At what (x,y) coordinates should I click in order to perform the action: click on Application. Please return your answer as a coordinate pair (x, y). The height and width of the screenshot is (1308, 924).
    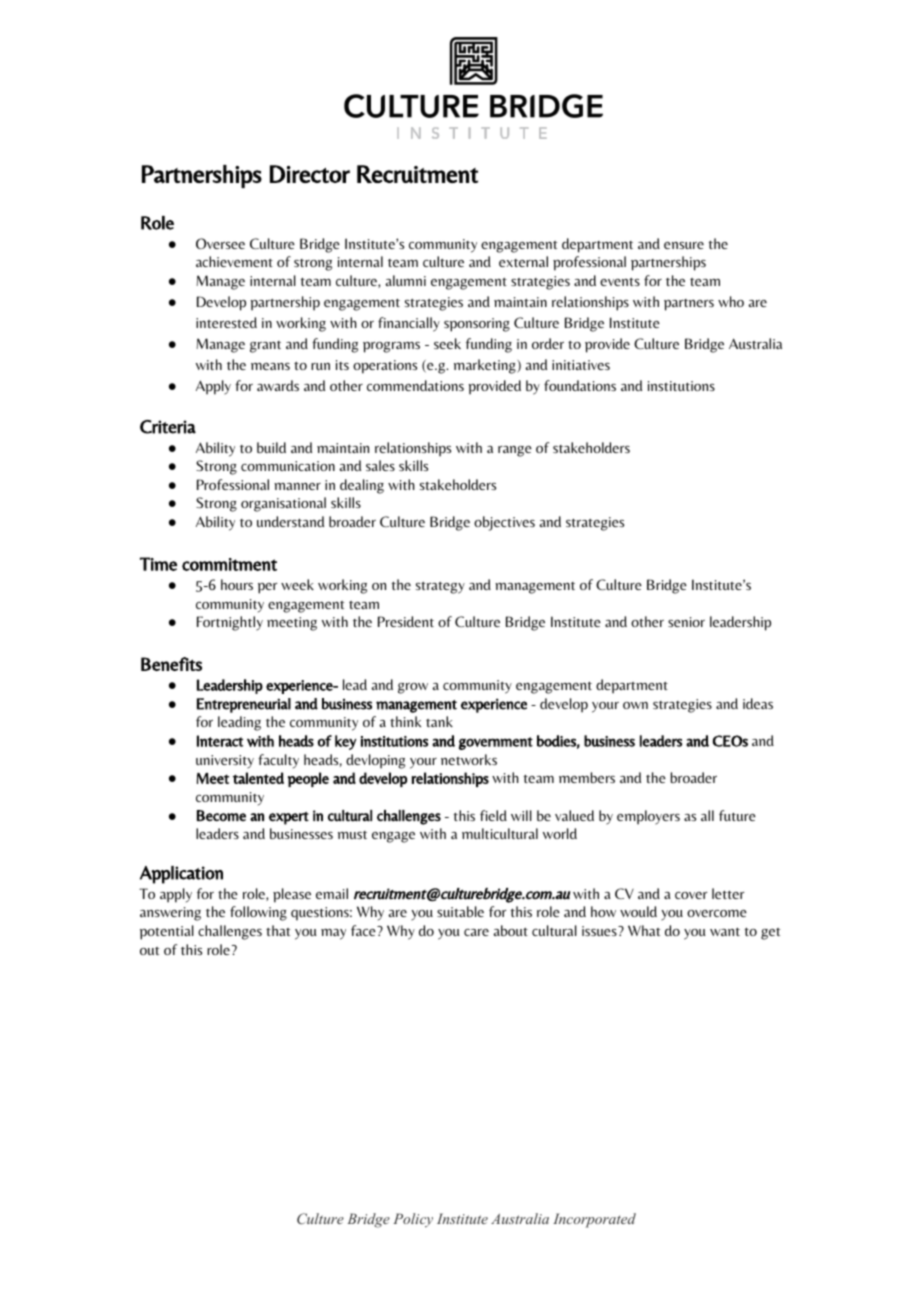
    Looking at the image, I should click on (181, 875).
